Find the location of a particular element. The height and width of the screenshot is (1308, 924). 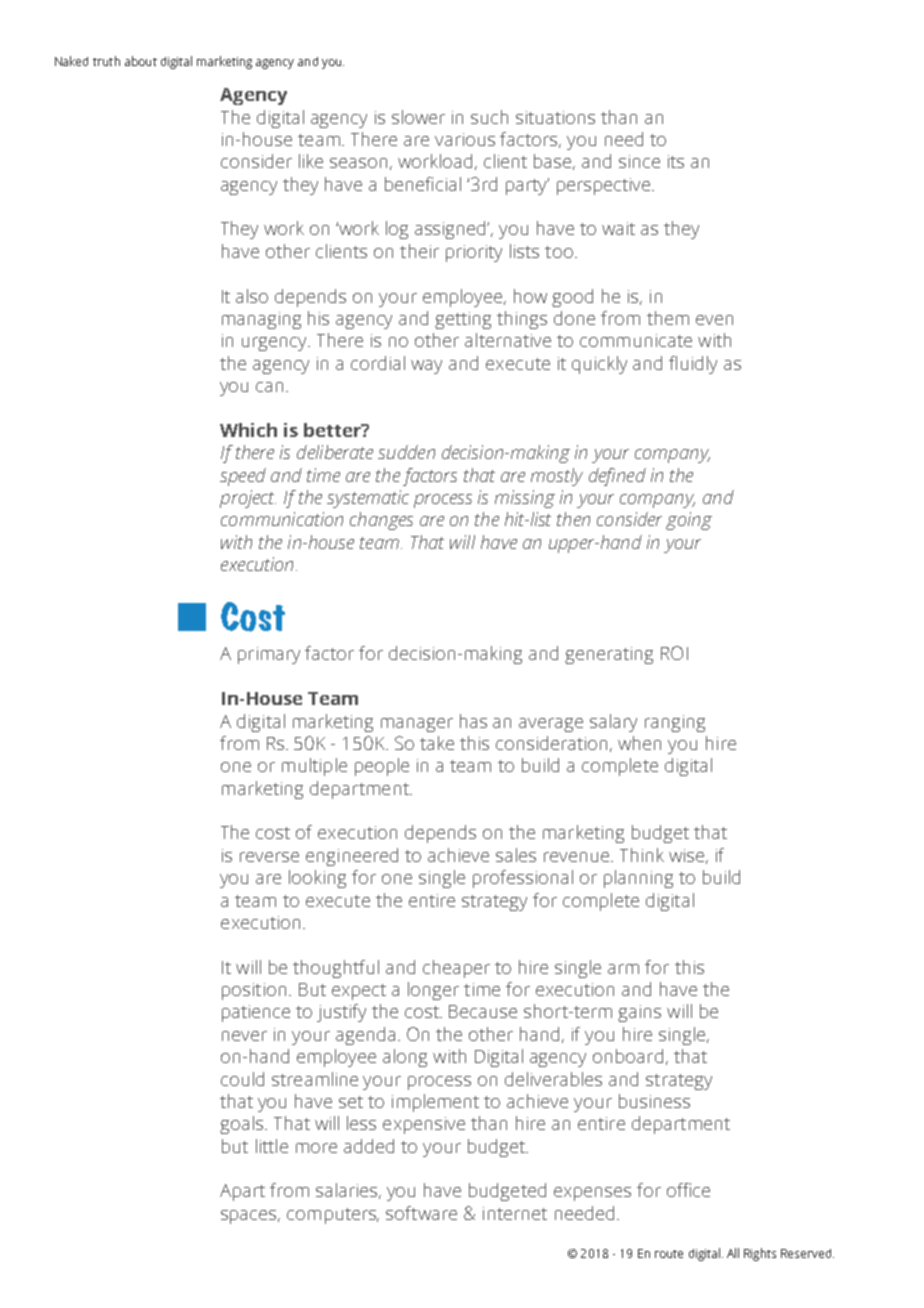

primary is located at coordinates (269, 655).
